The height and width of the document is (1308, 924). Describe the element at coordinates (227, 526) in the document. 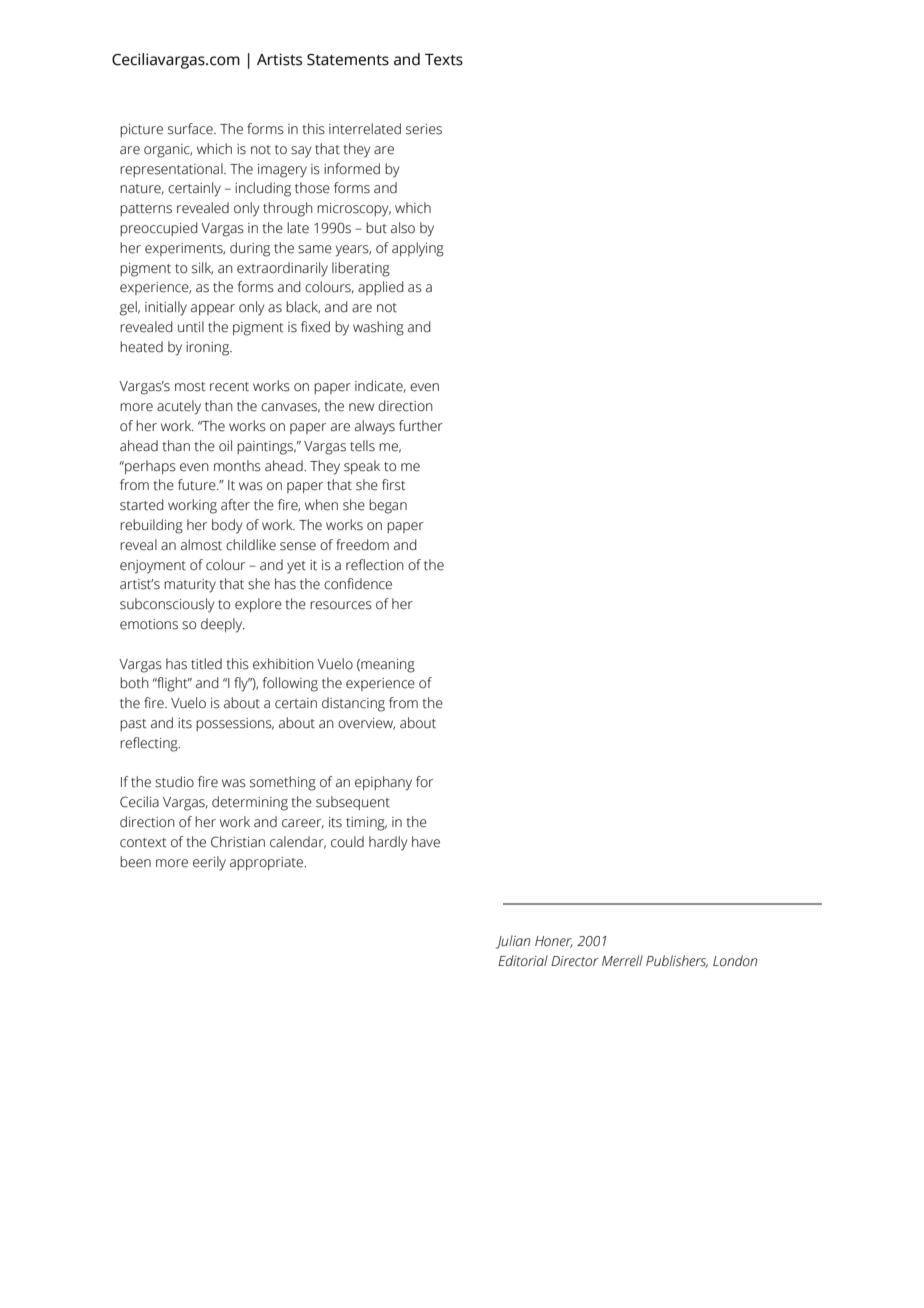

I see `body` at that location.
